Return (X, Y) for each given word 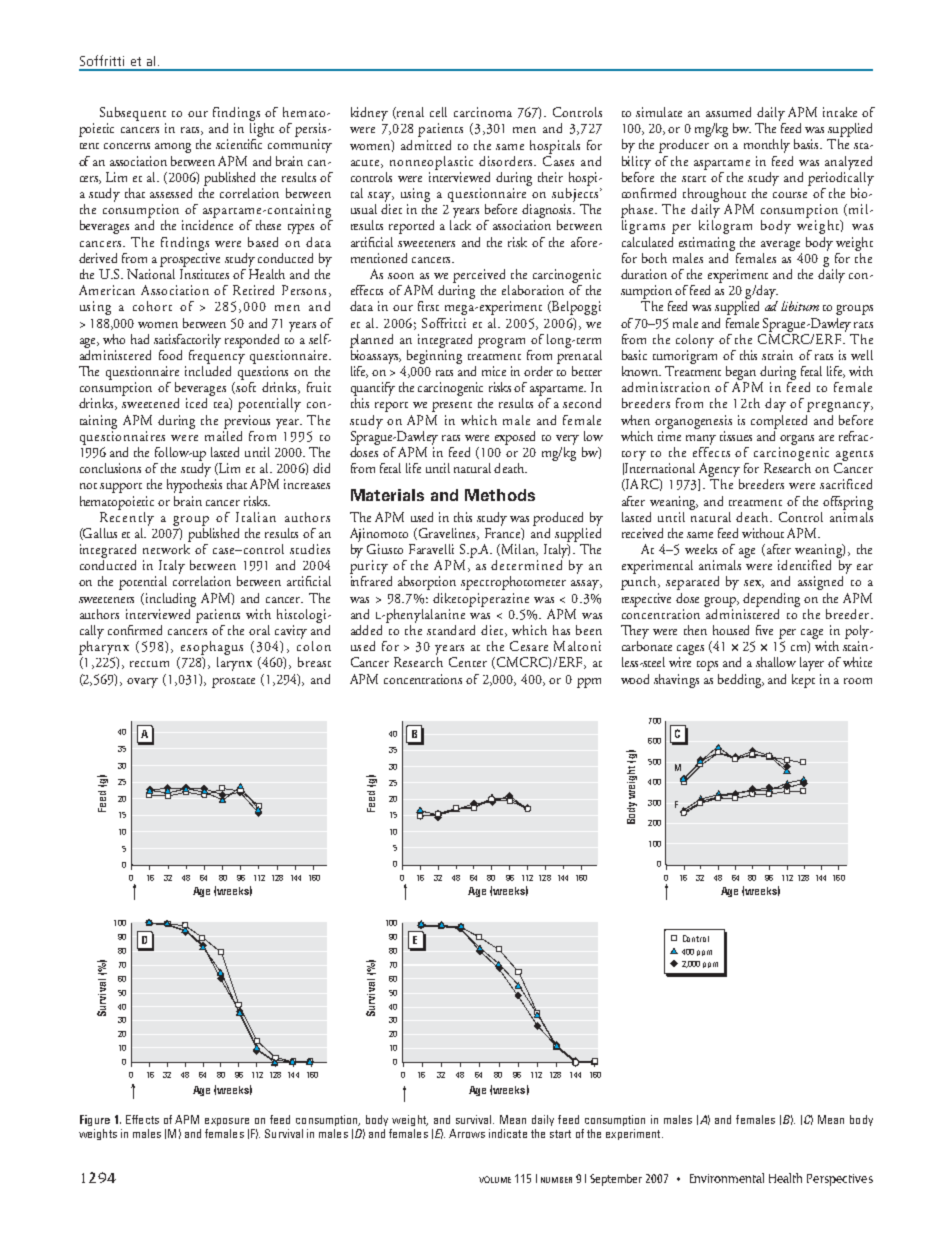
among (173, 148)
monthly (767, 146)
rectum (149, 664)
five (764, 630)
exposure (227, 1122)
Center (468, 662)
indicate (508, 1133)
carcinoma (483, 112)
